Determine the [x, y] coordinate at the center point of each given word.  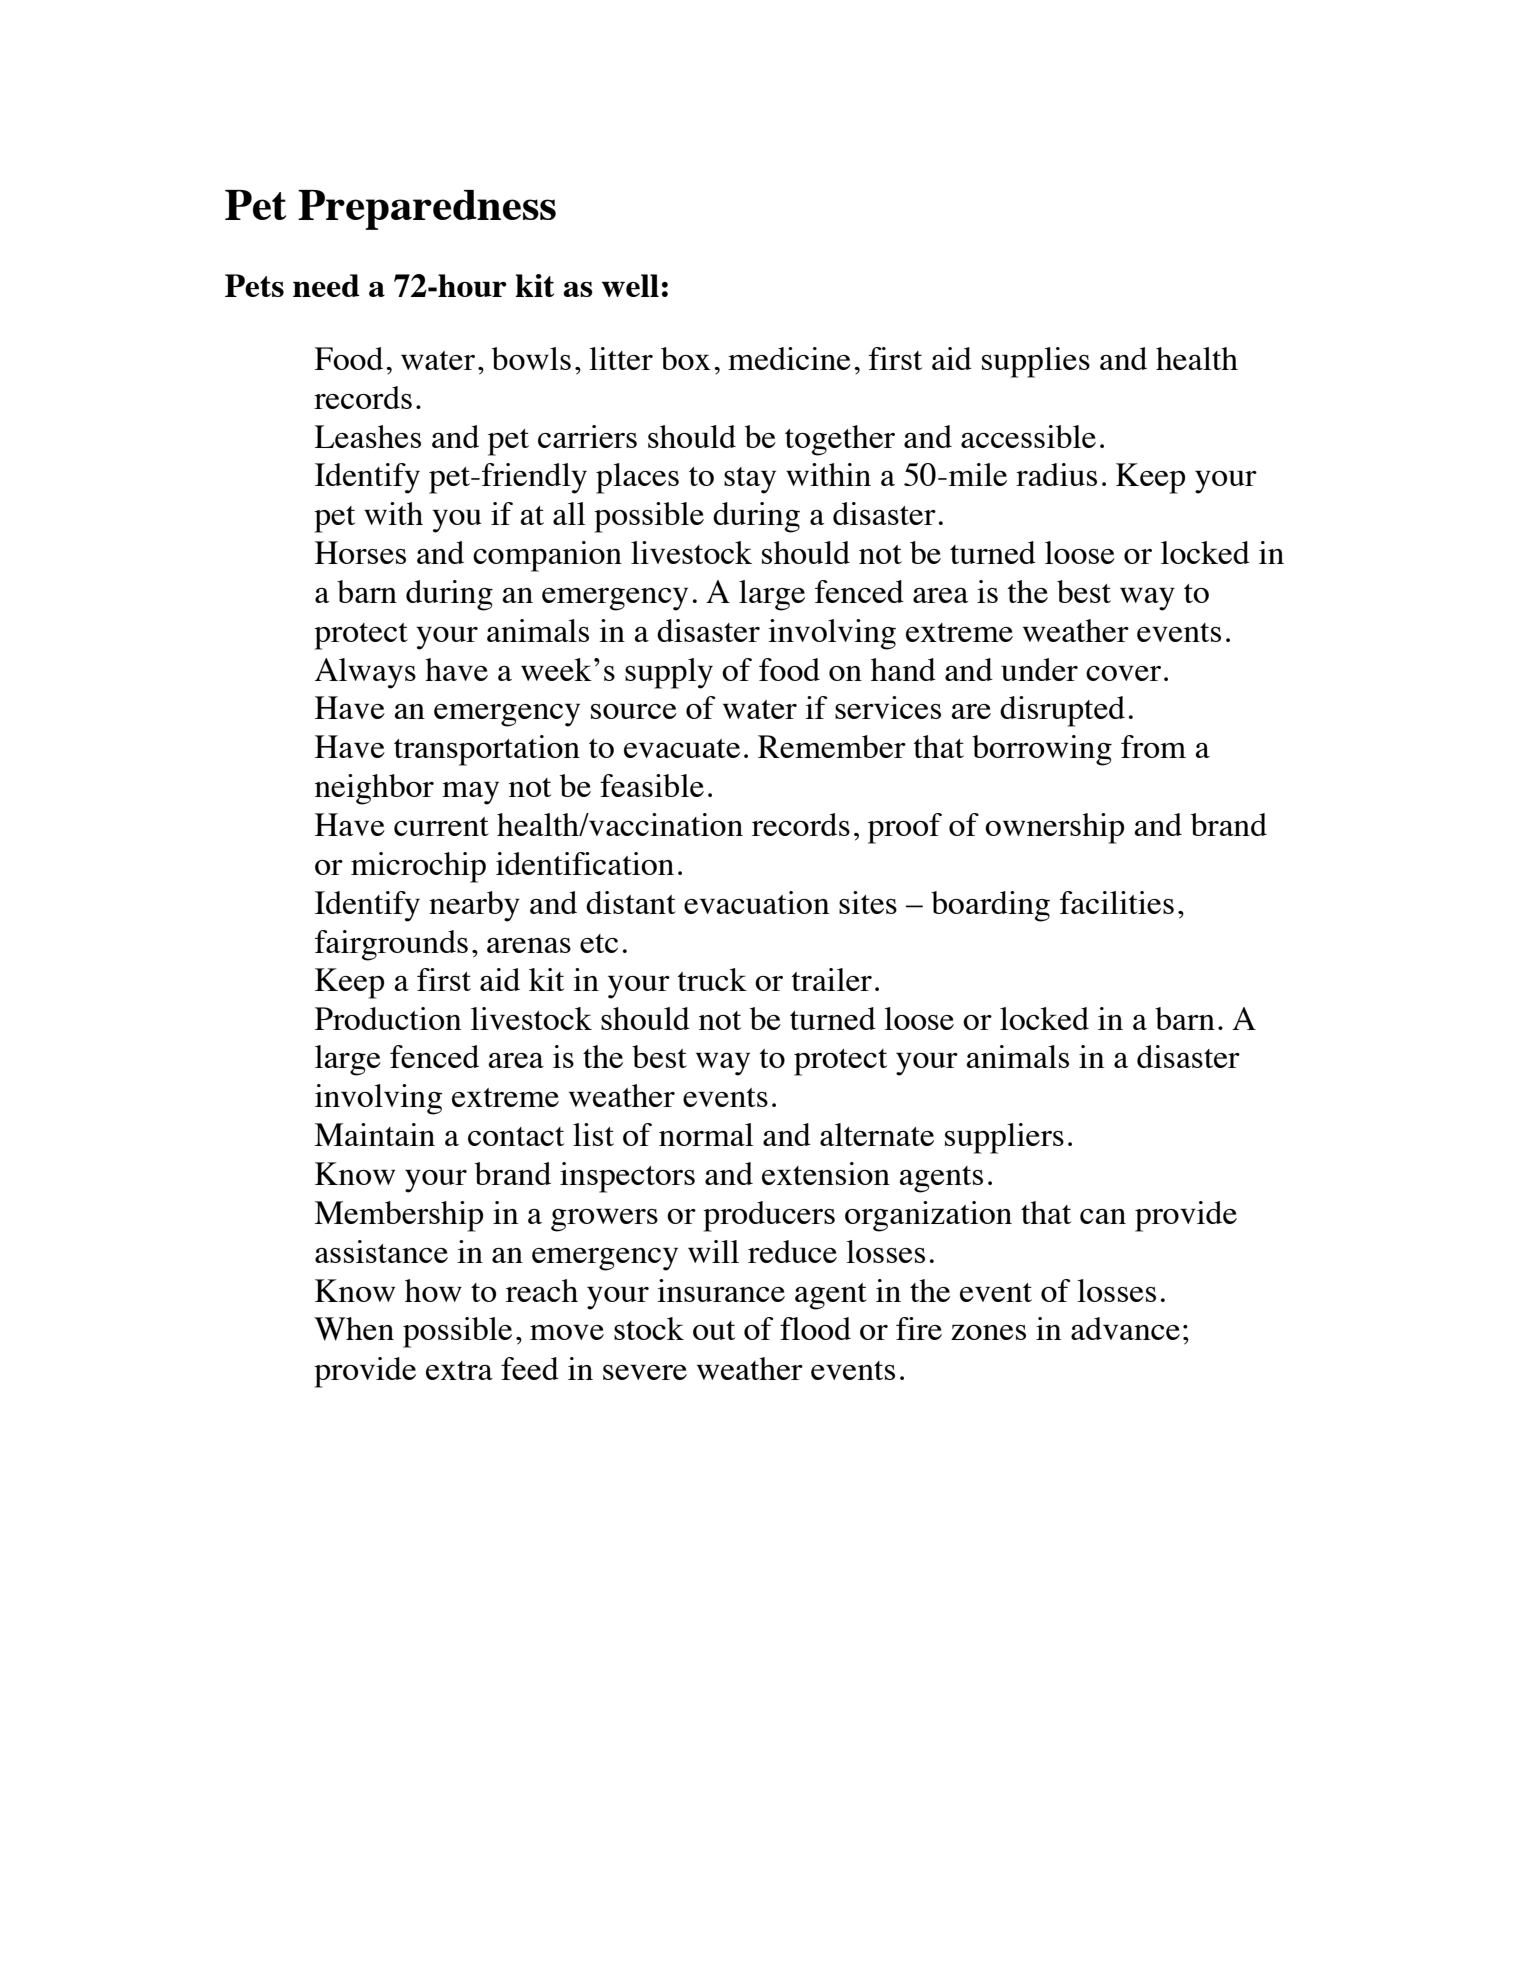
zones [988, 1332]
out [714, 1330]
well [630, 285]
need [326, 285]
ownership [1054, 828]
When [354, 1329]
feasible [652, 785]
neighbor [374, 789]
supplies [1036, 362]
